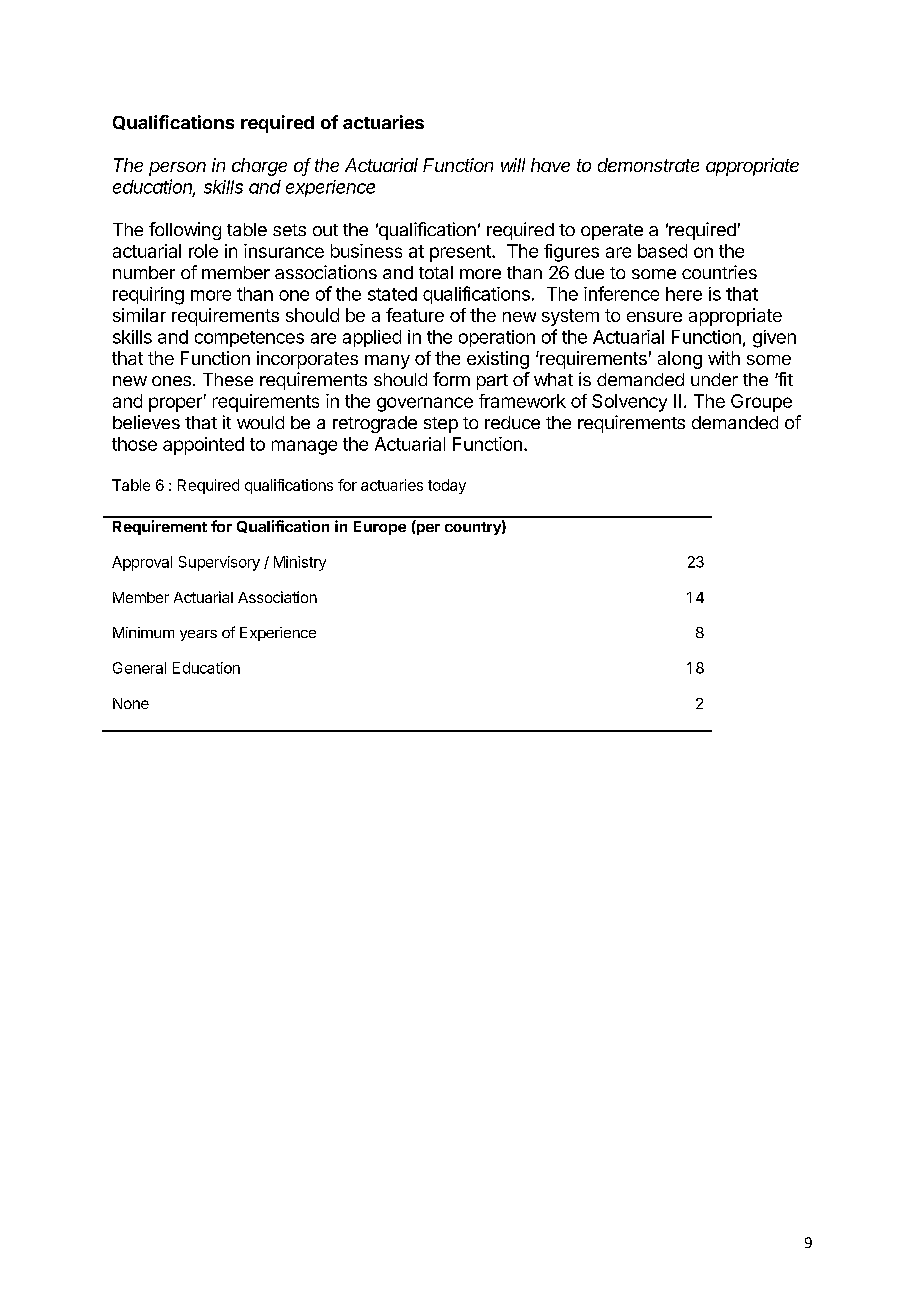 This page has height=1308, width=924. Describe the element at coordinates (177, 169) in the page. I see `person` at that location.
